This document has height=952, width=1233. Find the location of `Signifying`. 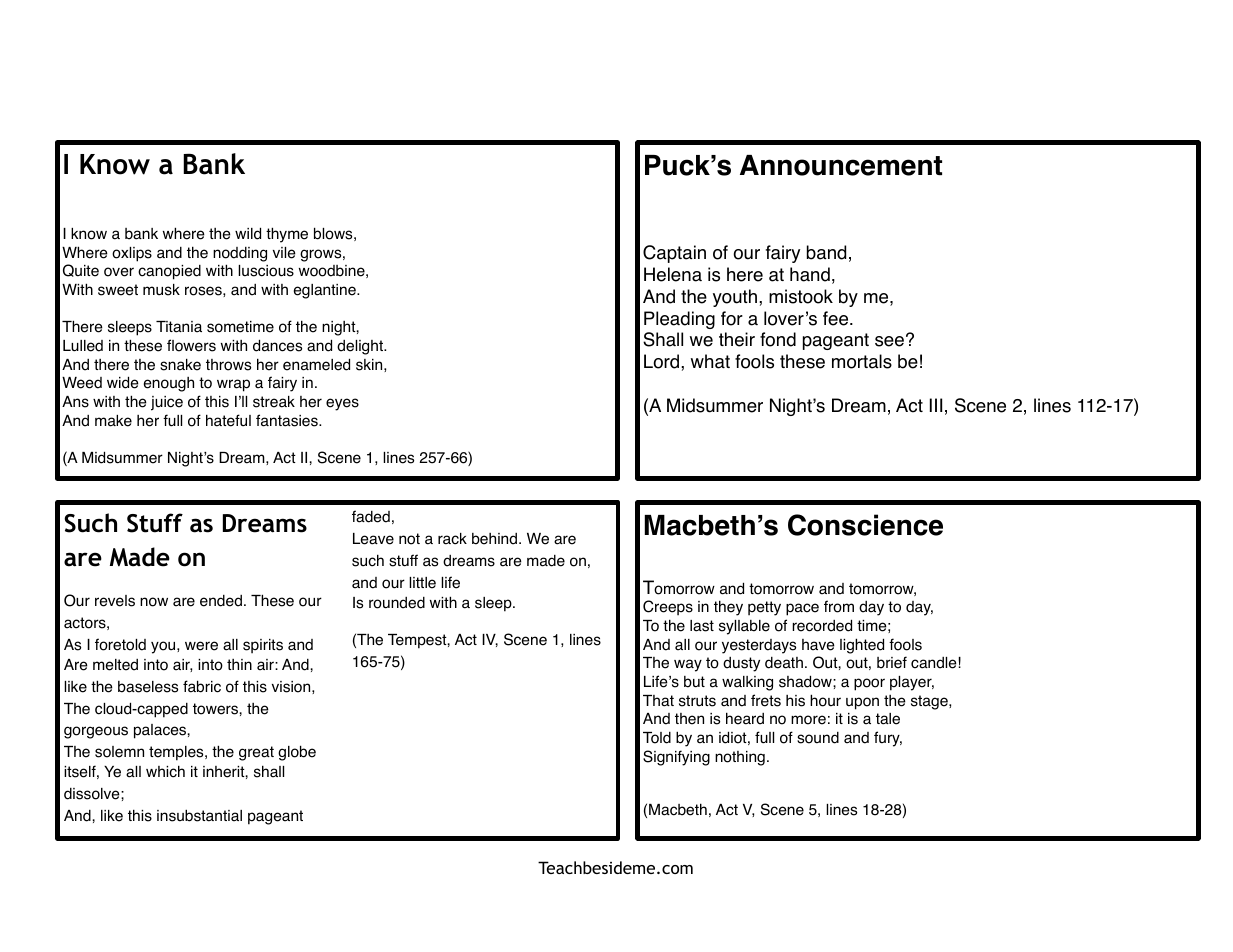

Signifying is located at coordinates (676, 758).
